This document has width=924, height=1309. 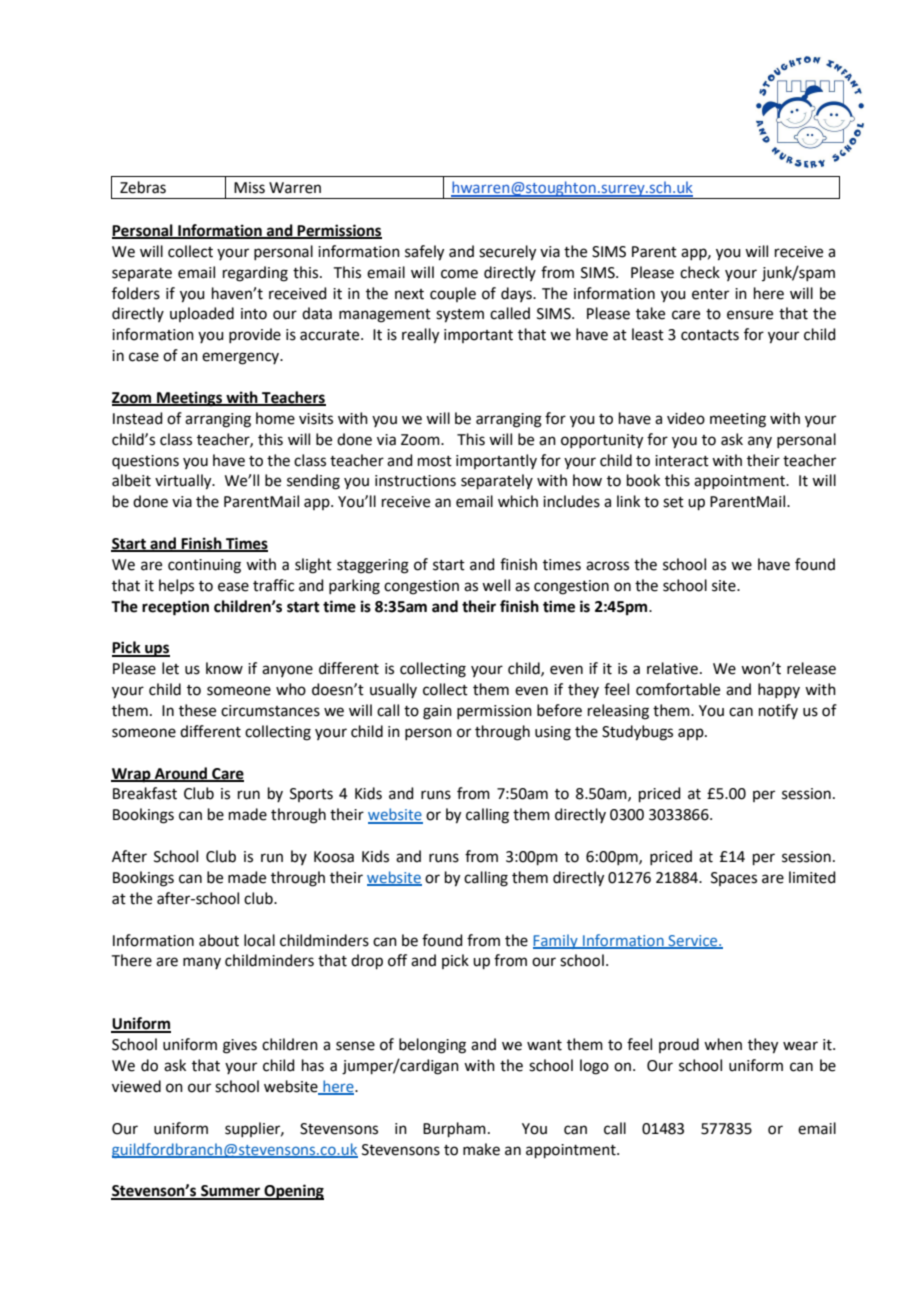 I want to click on well, so click(x=496, y=585).
